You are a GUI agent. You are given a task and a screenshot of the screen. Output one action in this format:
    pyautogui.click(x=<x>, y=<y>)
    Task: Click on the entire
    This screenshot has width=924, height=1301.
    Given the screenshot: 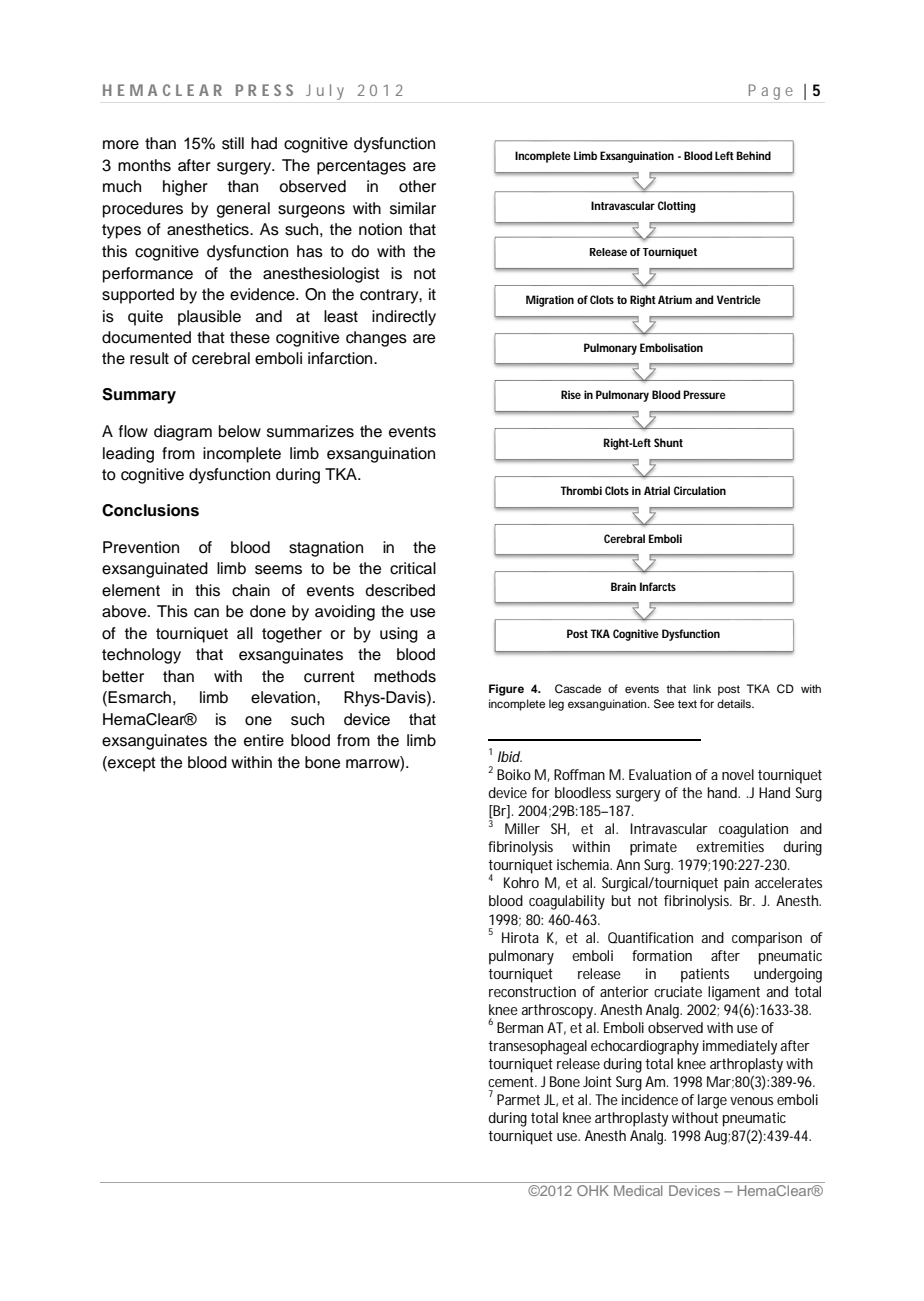 What is the action you would take?
    pyautogui.click(x=264, y=740)
